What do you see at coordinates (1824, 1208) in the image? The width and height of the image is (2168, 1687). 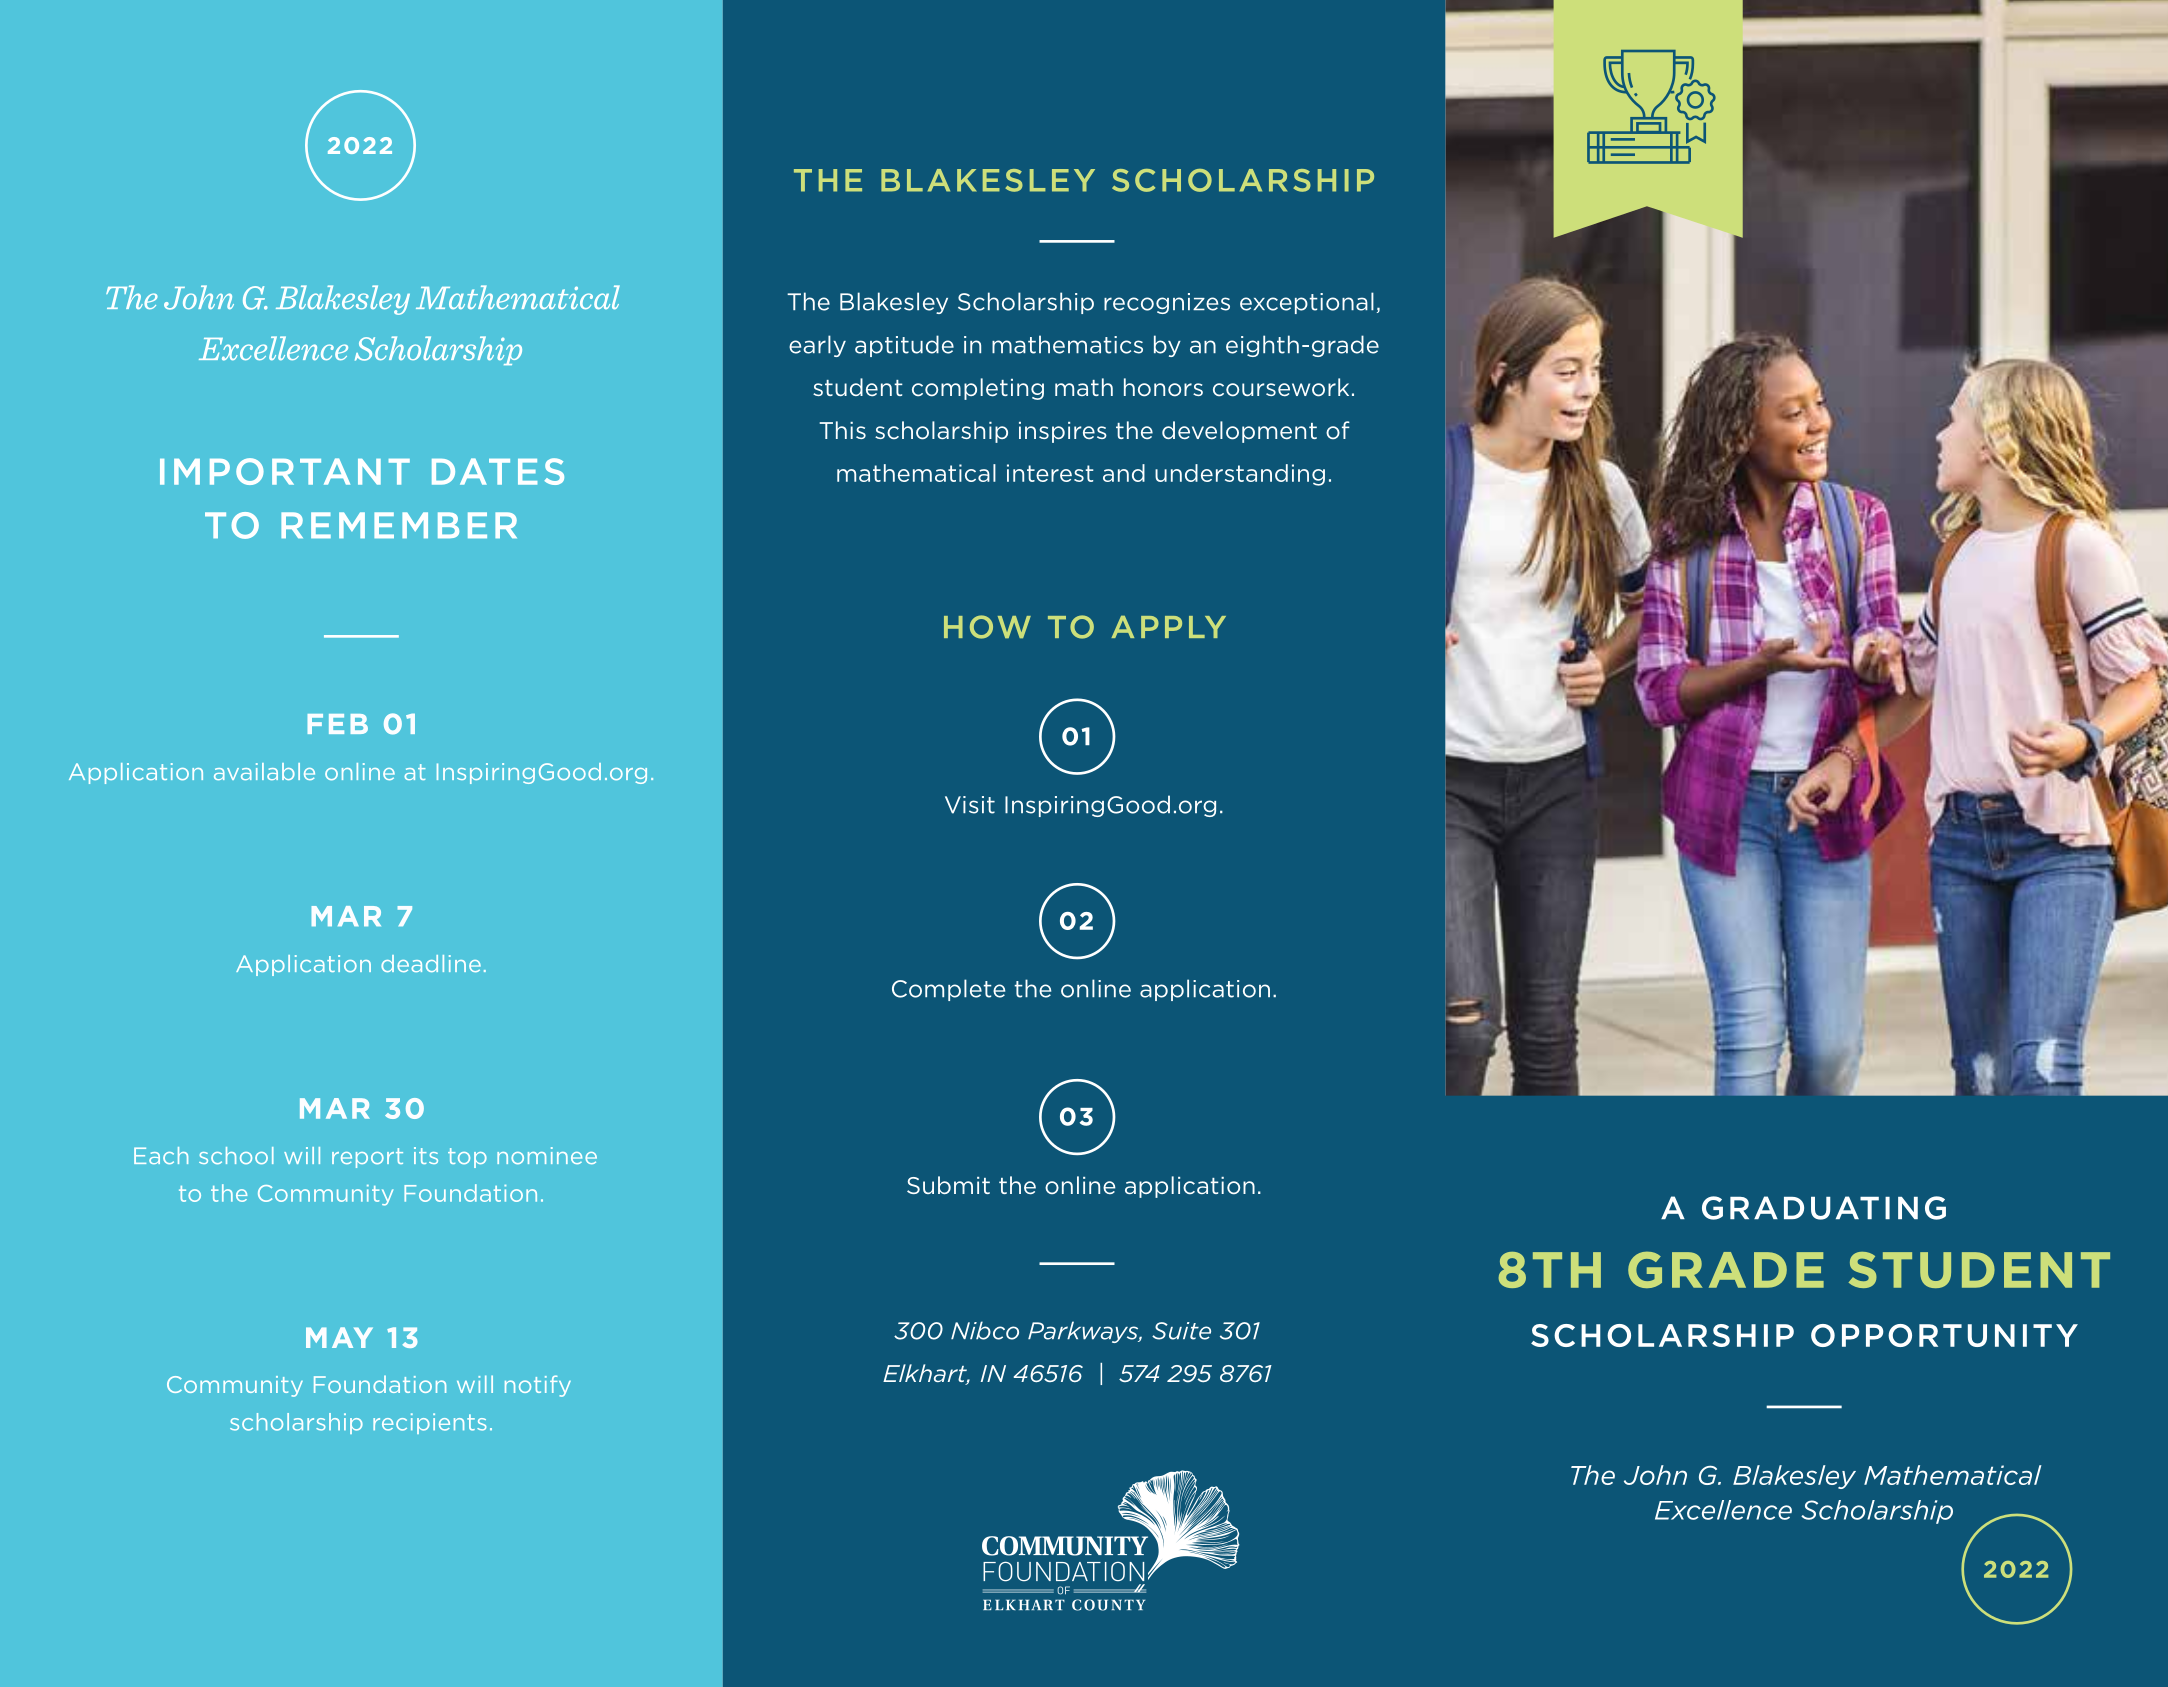 I see `GRADUATING` at bounding box center [1824, 1208].
